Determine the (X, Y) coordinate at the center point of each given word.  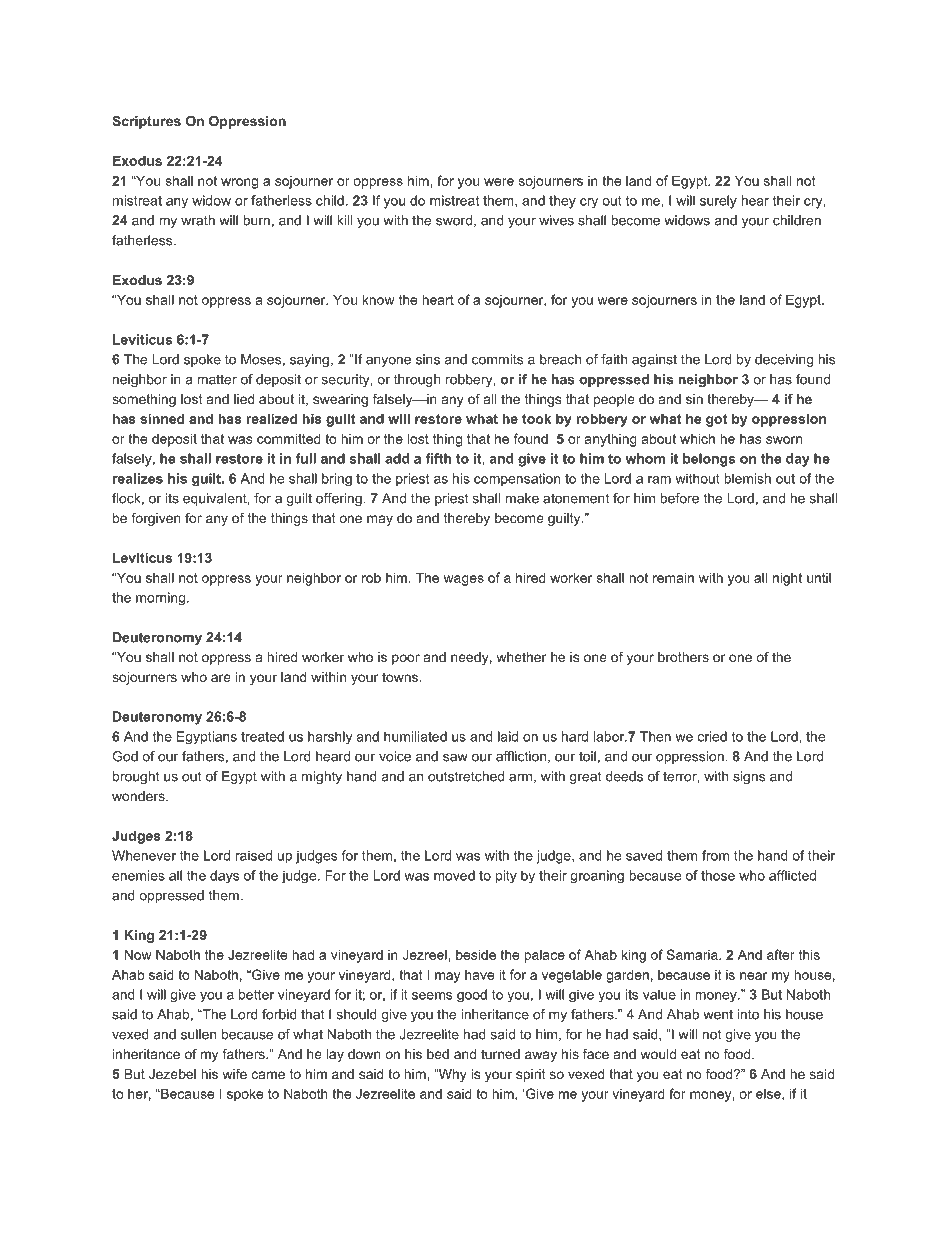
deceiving (784, 360)
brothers (683, 657)
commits (497, 359)
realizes (138, 478)
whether (521, 657)
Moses (261, 359)
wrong (239, 183)
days (224, 876)
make (522, 498)
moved (454, 875)
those (718, 875)
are (221, 678)
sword (454, 220)
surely (718, 202)
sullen (198, 1034)
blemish (747, 478)
